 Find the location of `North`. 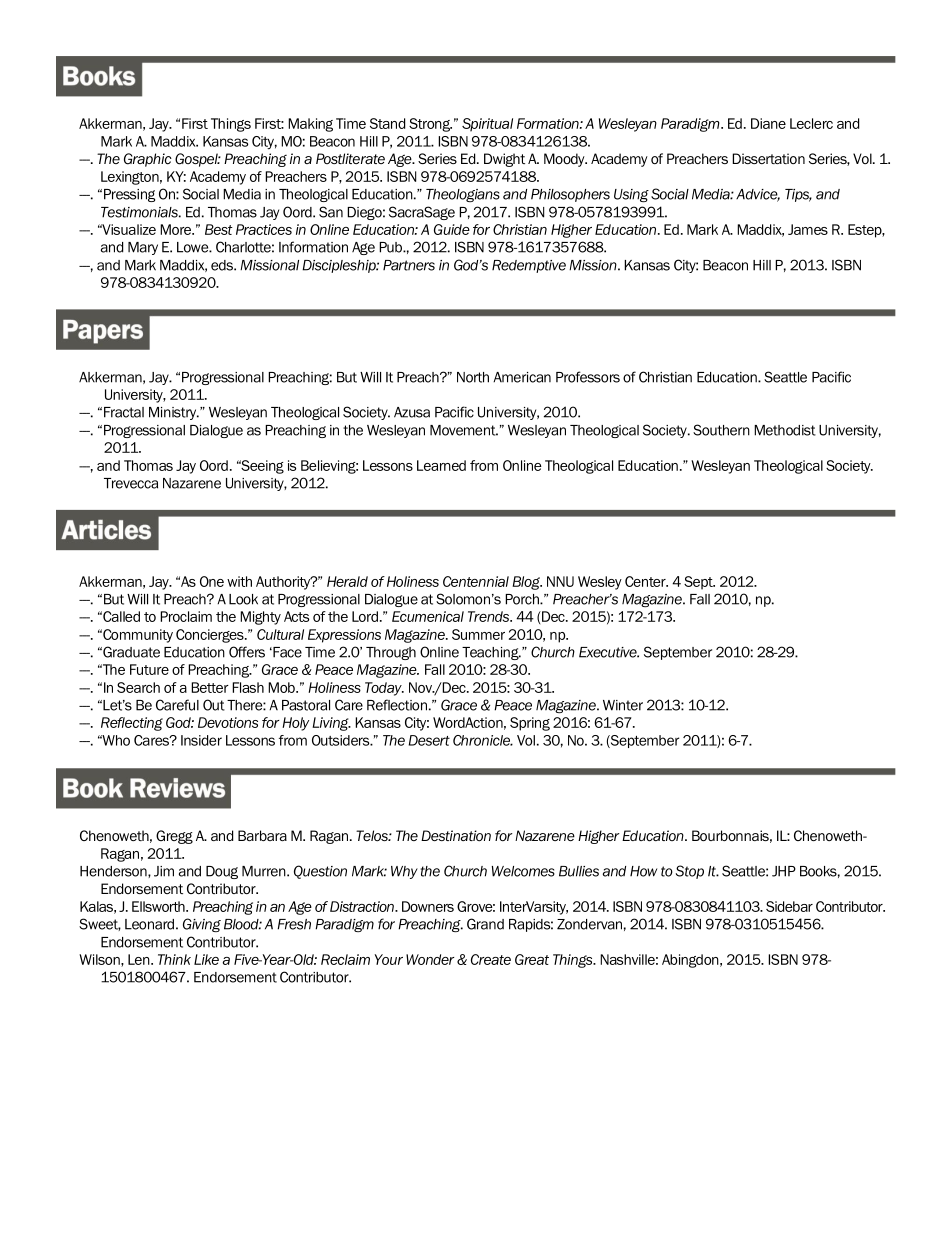

North is located at coordinates (473, 377).
